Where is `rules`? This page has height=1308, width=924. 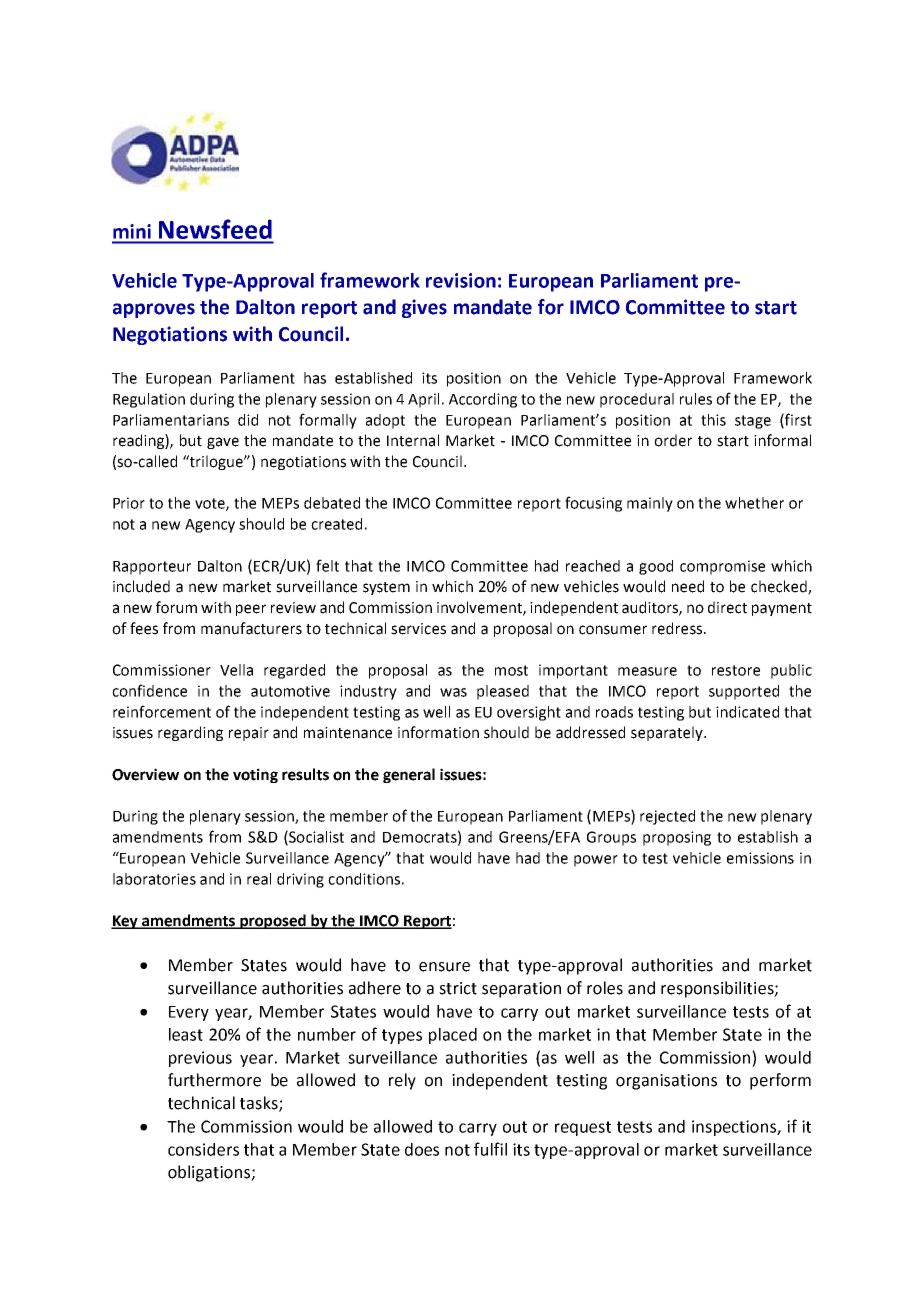
rules is located at coordinates (696, 399).
